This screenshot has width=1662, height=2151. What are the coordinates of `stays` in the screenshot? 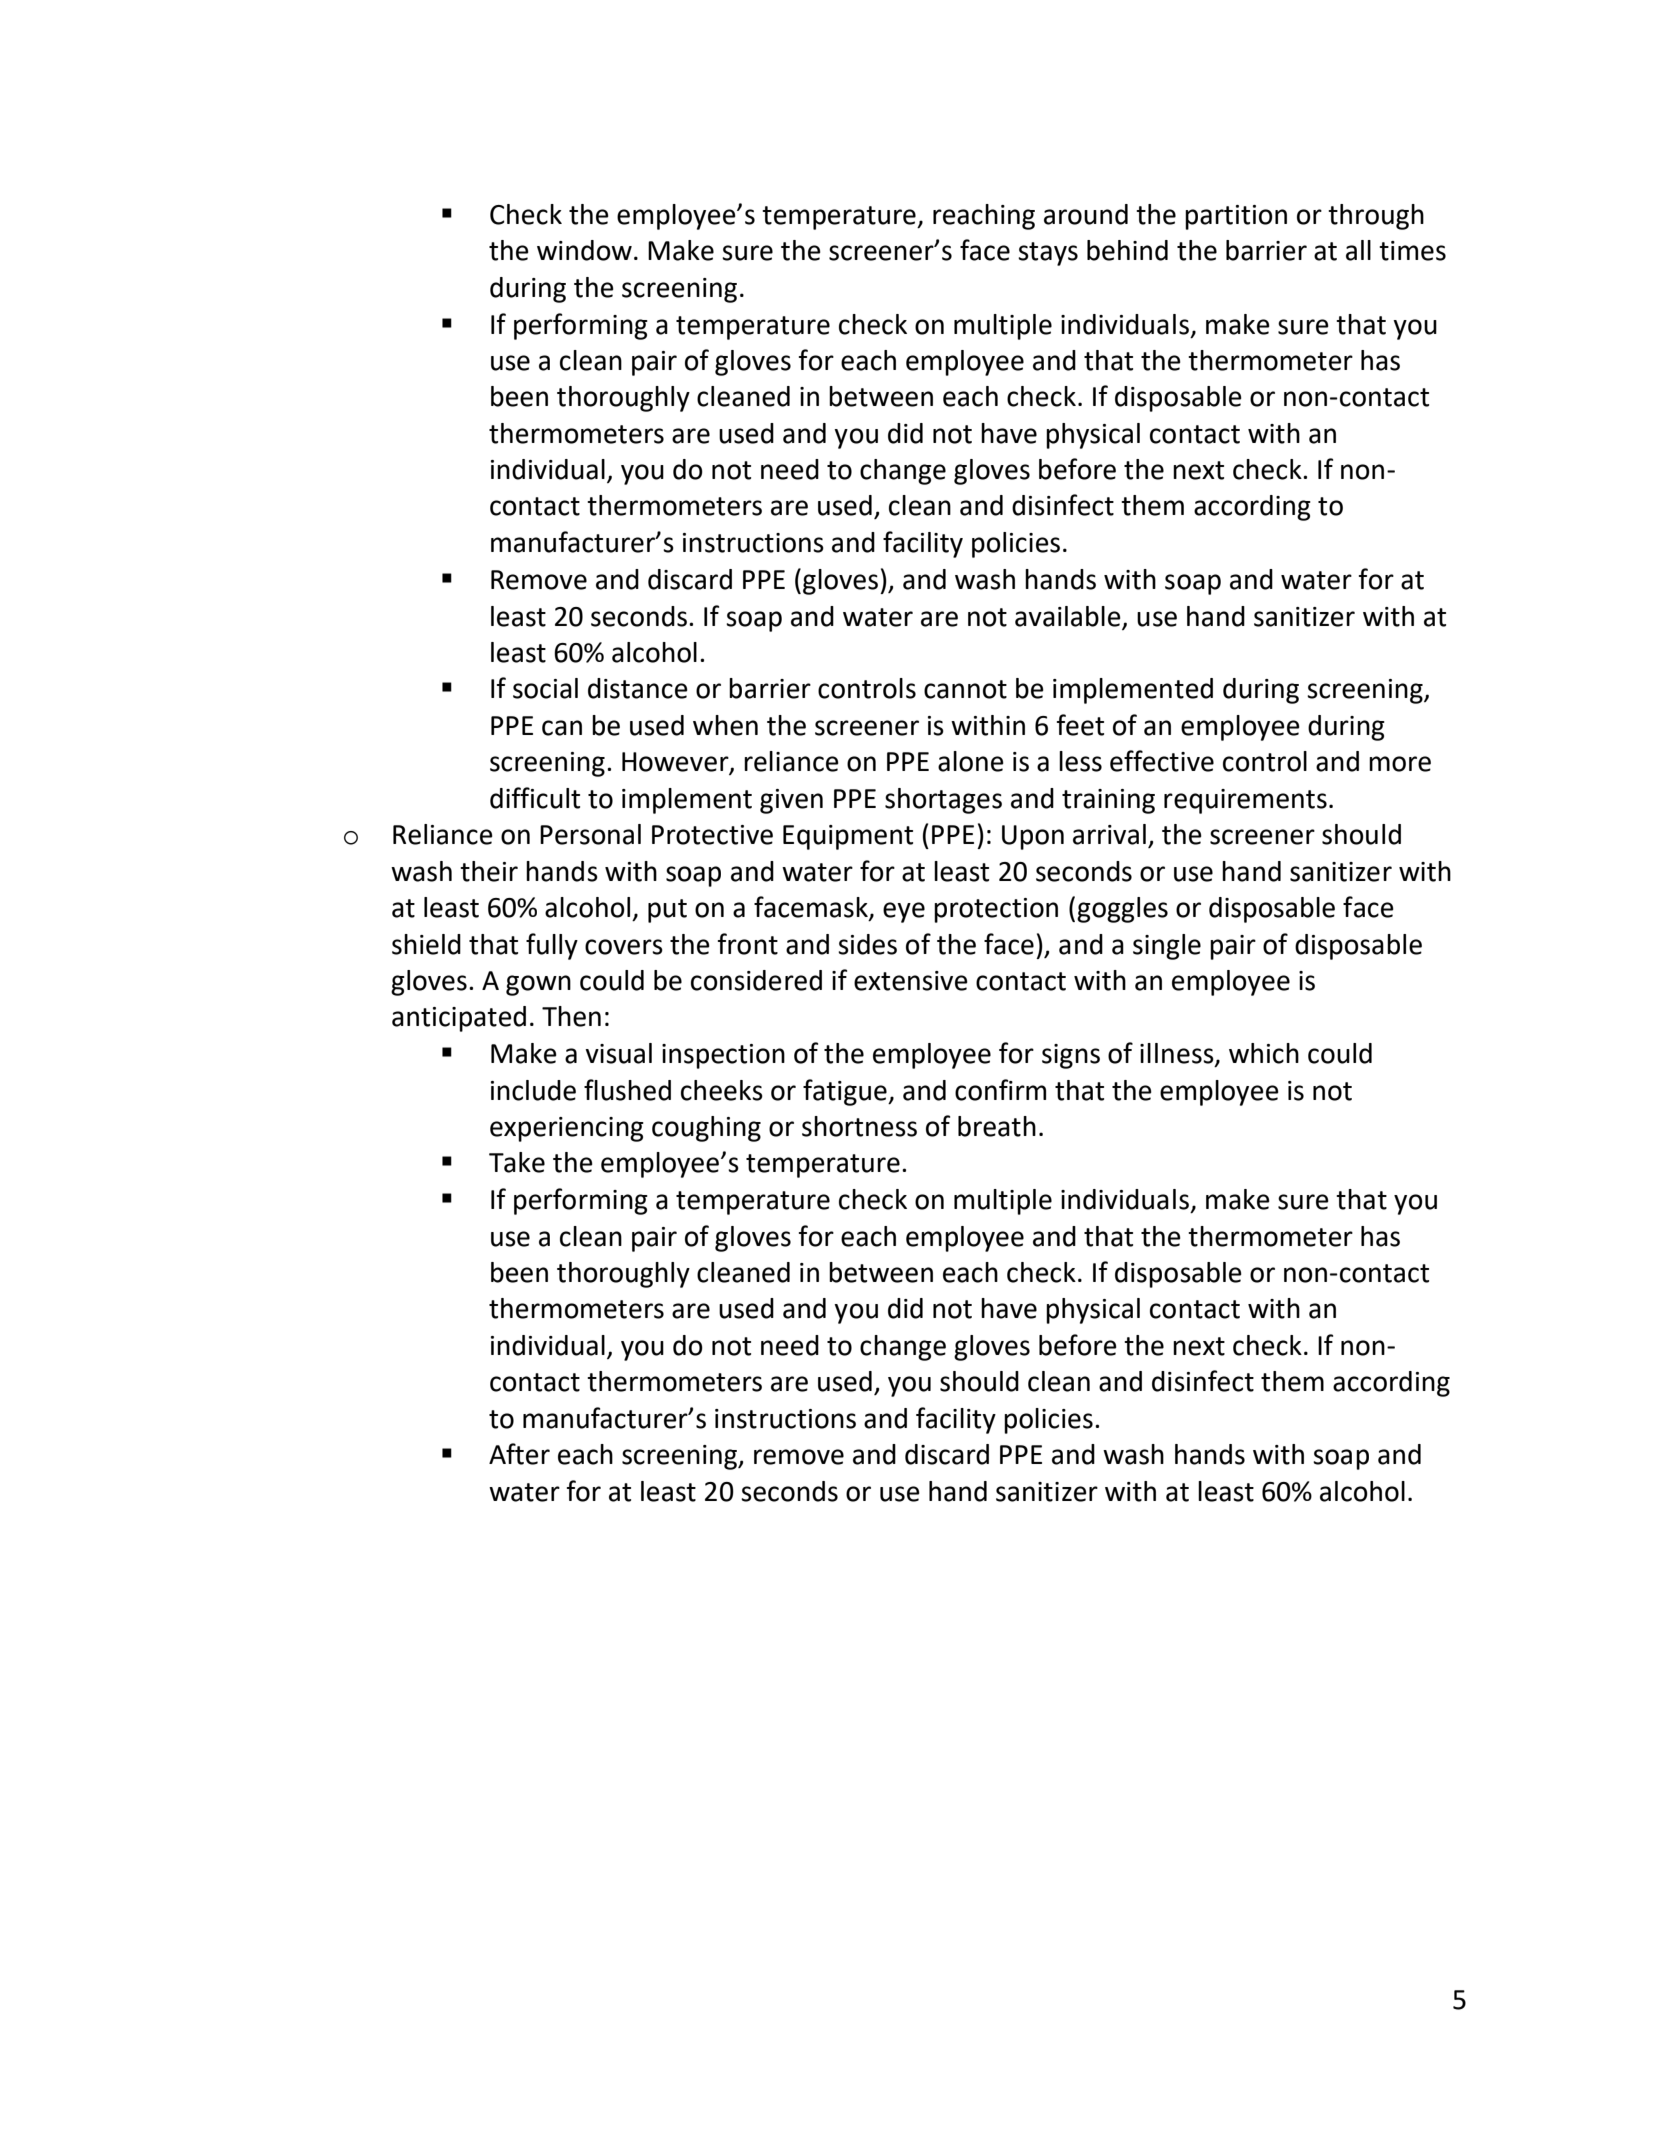 It's located at (1048, 254).
